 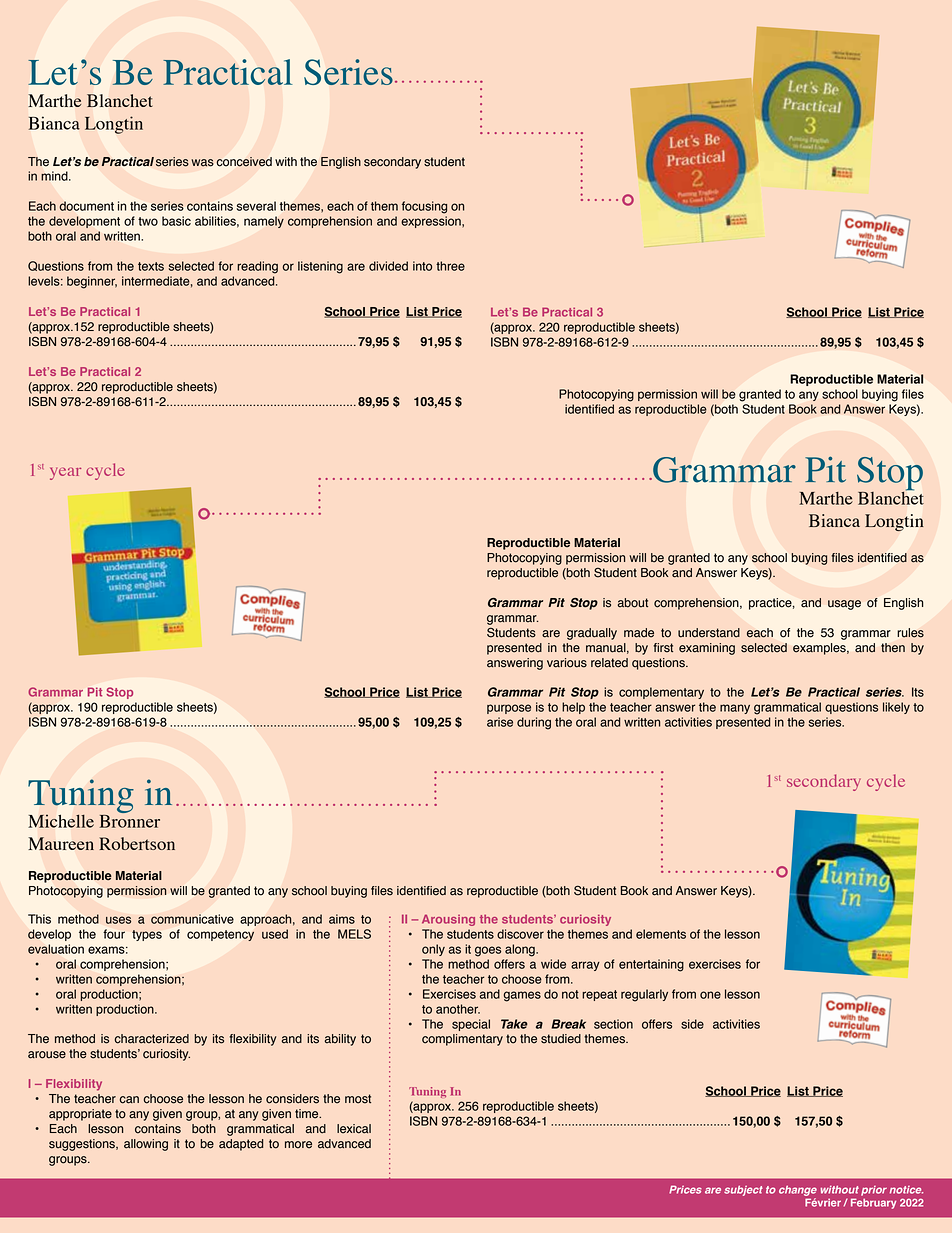 I want to click on lexical, so click(x=354, y=1129).
